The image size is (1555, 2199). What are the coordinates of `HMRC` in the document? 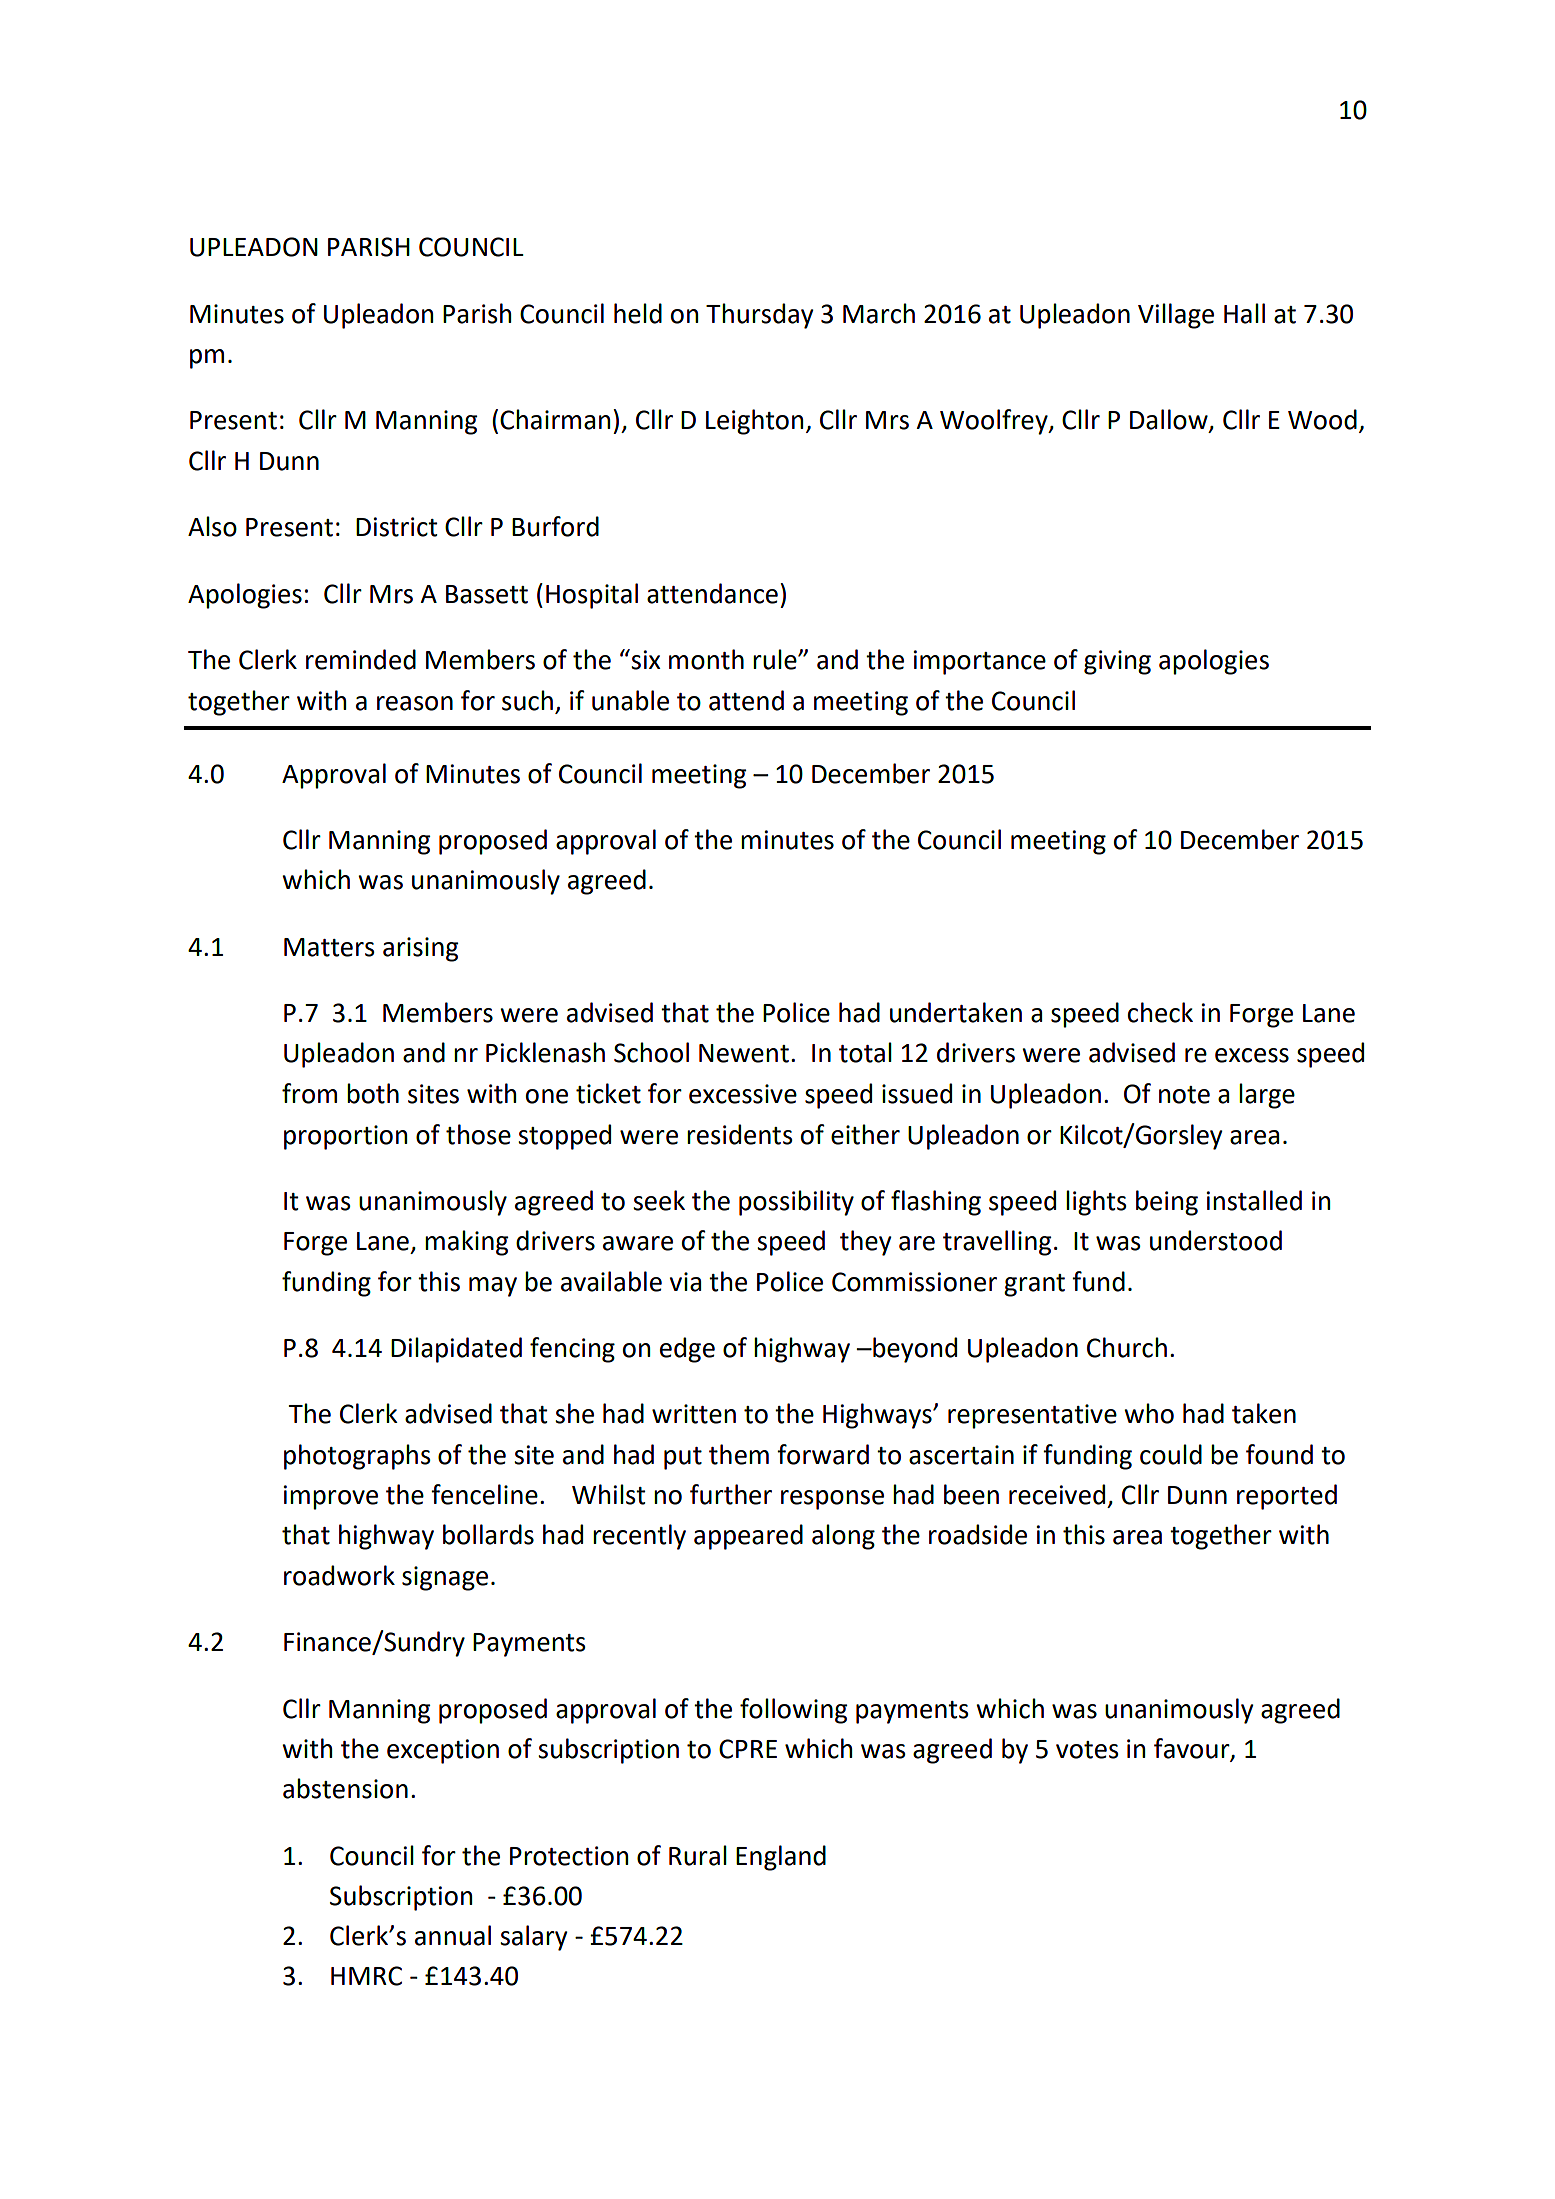 It's located at (366, 1976).
